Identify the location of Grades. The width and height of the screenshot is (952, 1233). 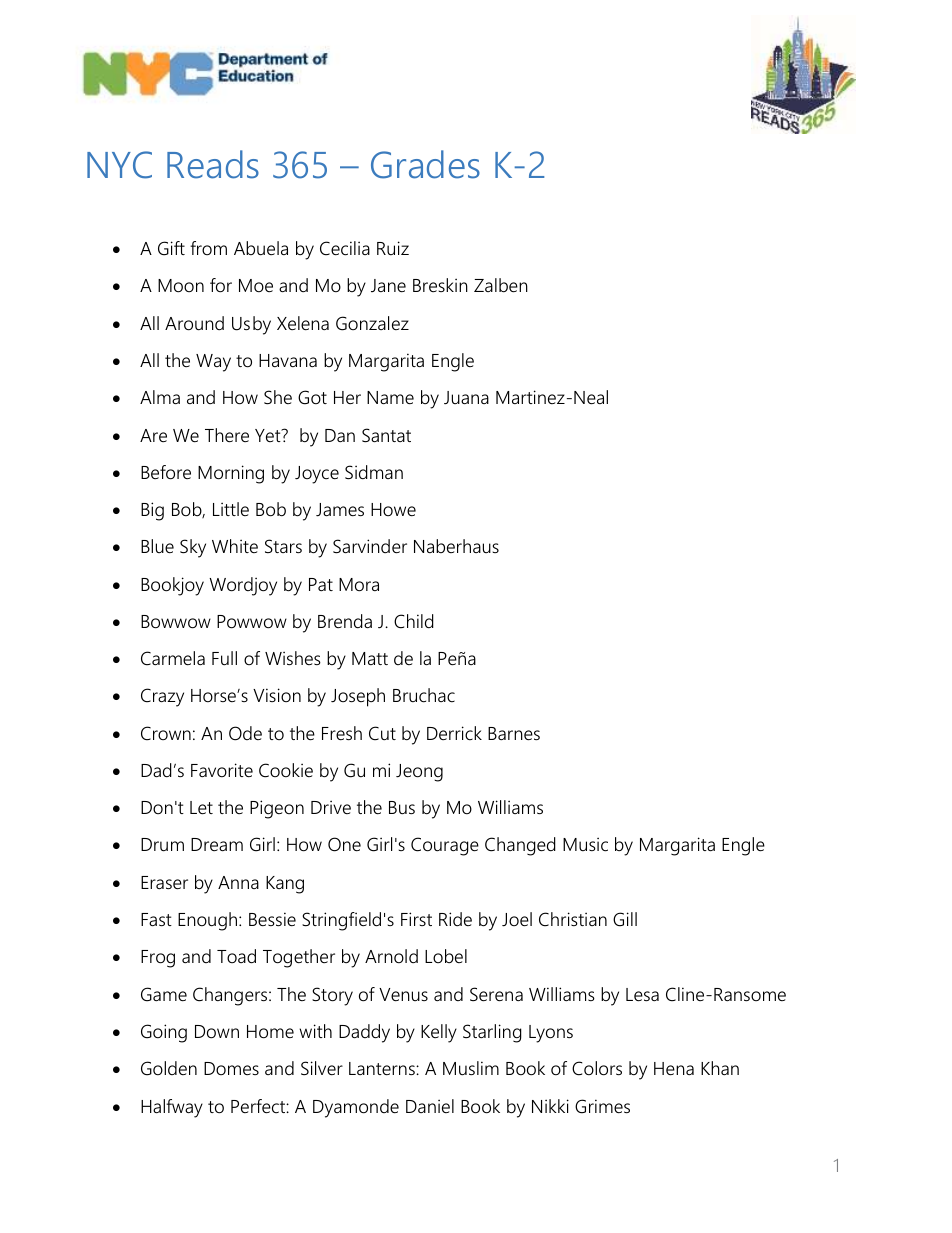
(425, 164).
